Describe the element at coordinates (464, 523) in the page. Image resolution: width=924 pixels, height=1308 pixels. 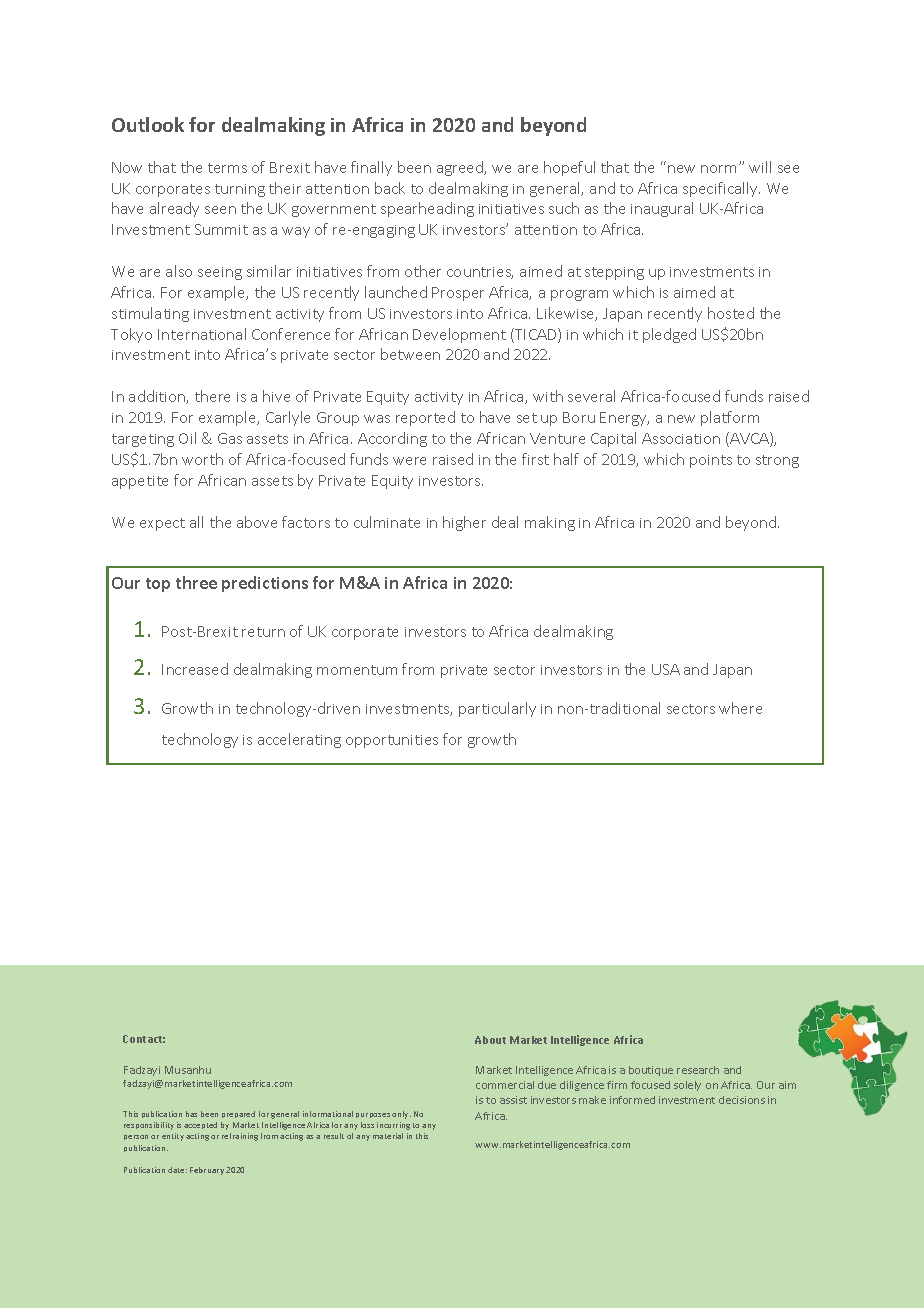
I see `higher` at that location.
